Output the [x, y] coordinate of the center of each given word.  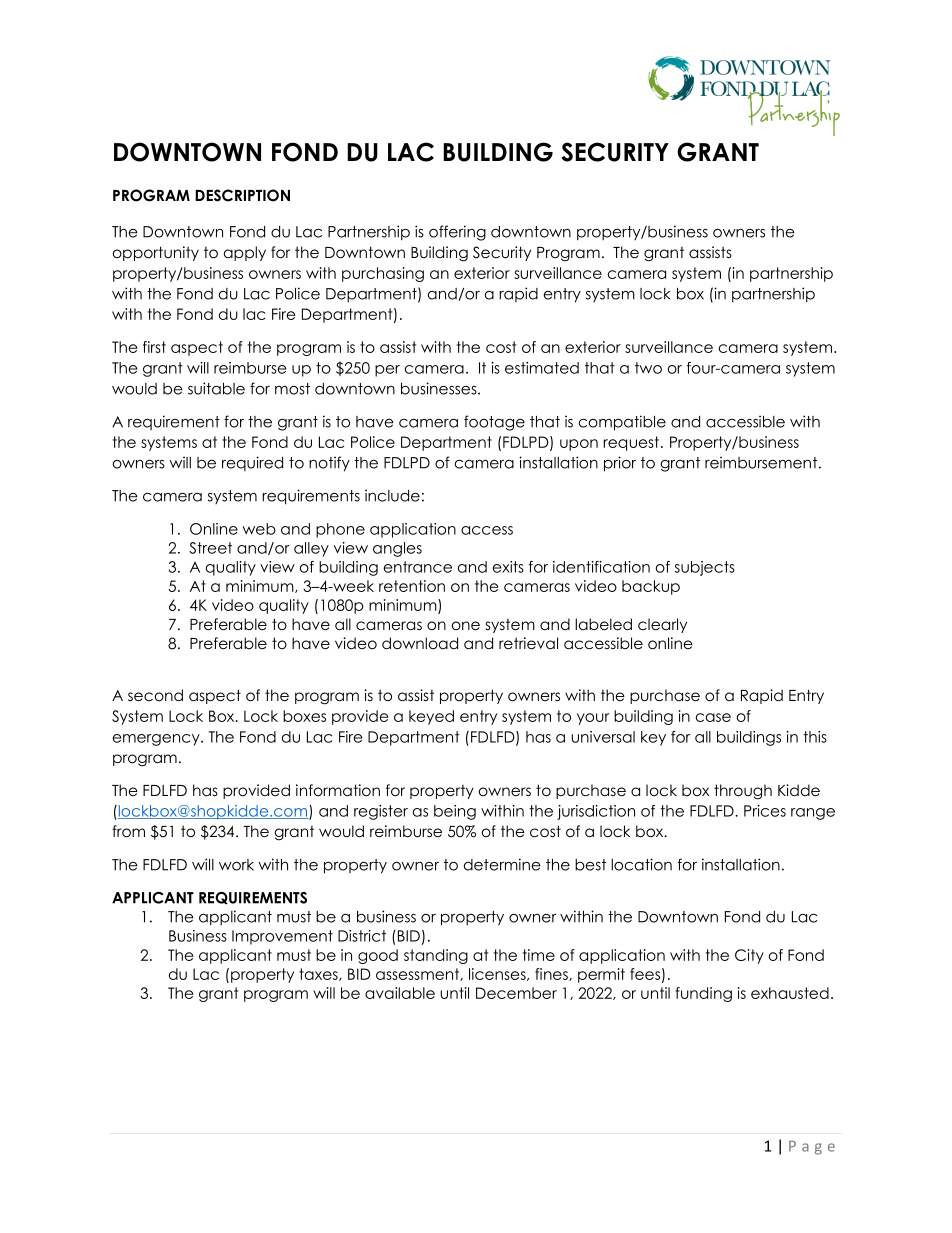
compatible [622, 423]
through [743, 792]
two [648, 368]
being [455, 812]
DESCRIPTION [242, 195]
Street [210, 548]
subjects [705, 568]
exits [508, 567]
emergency [157, 740]
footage [494, 423]
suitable [216, 388]
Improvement [282, 937]
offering [457, 233]
